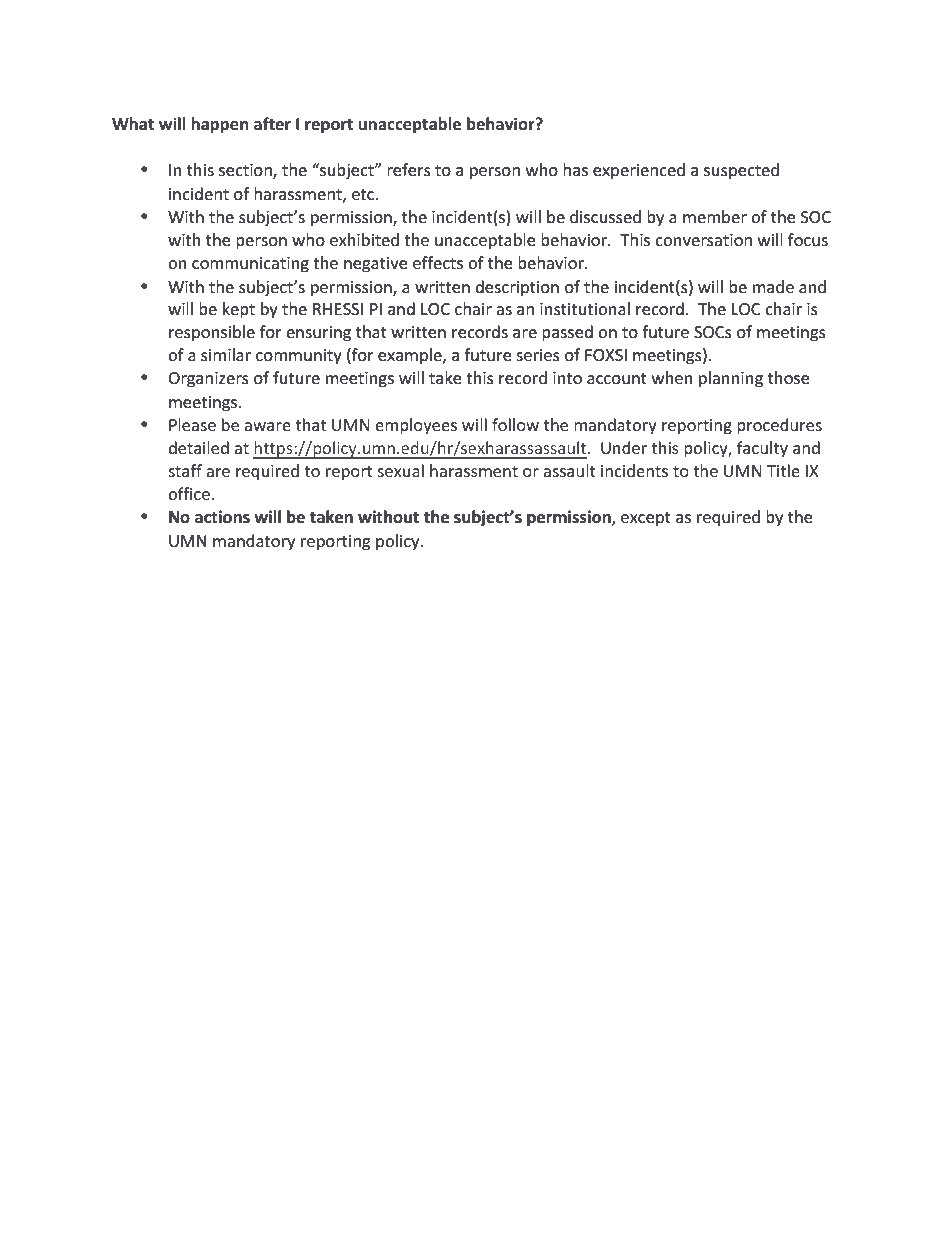 The image size is (952, 1233). I want to click on responsible, so click(212, 333).
